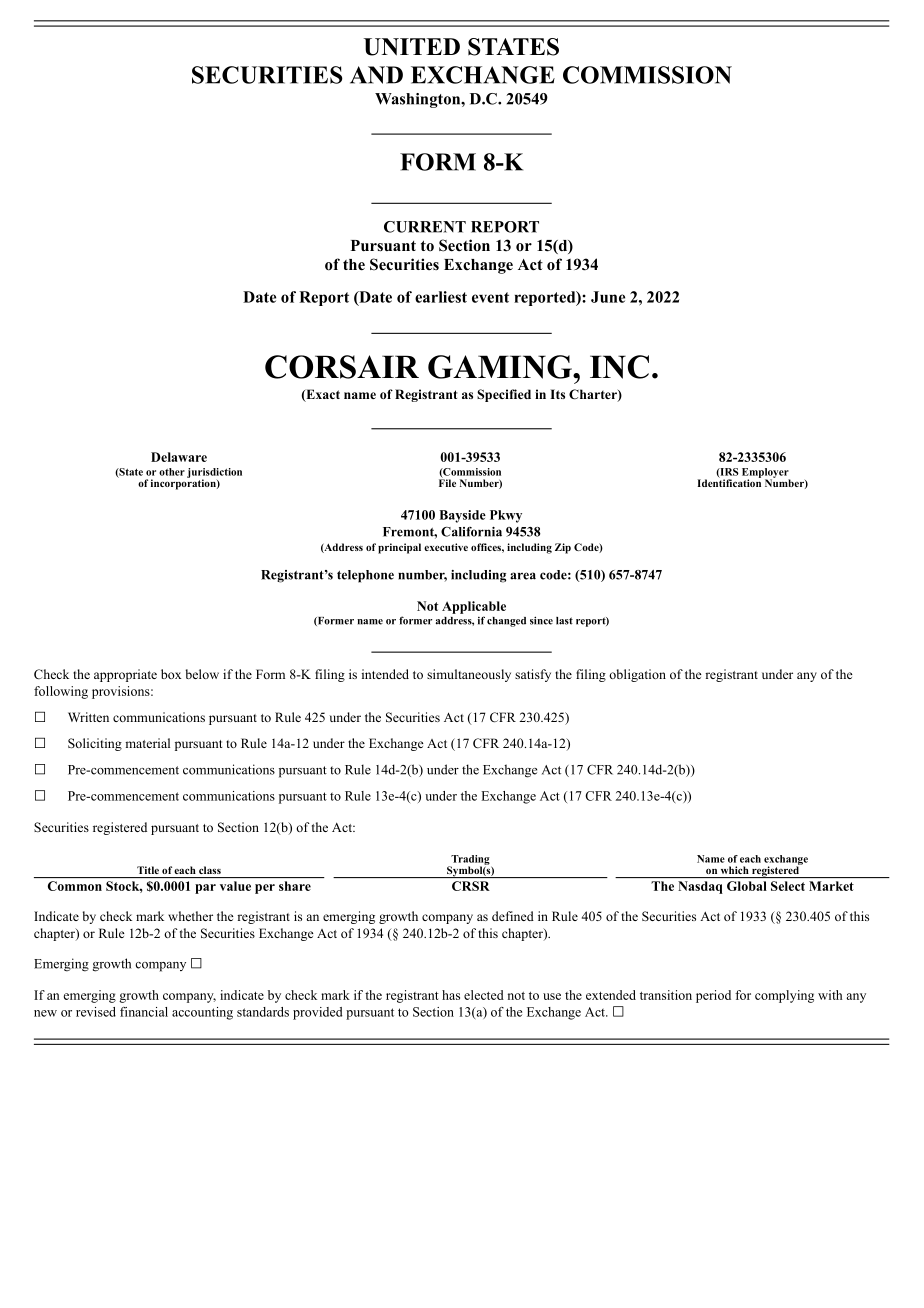 This screenshot has height=1308, width=924. What do you see at coordinates (446, 547) in the screenshot?
I see `executive` at bounding box center [446, 547].
